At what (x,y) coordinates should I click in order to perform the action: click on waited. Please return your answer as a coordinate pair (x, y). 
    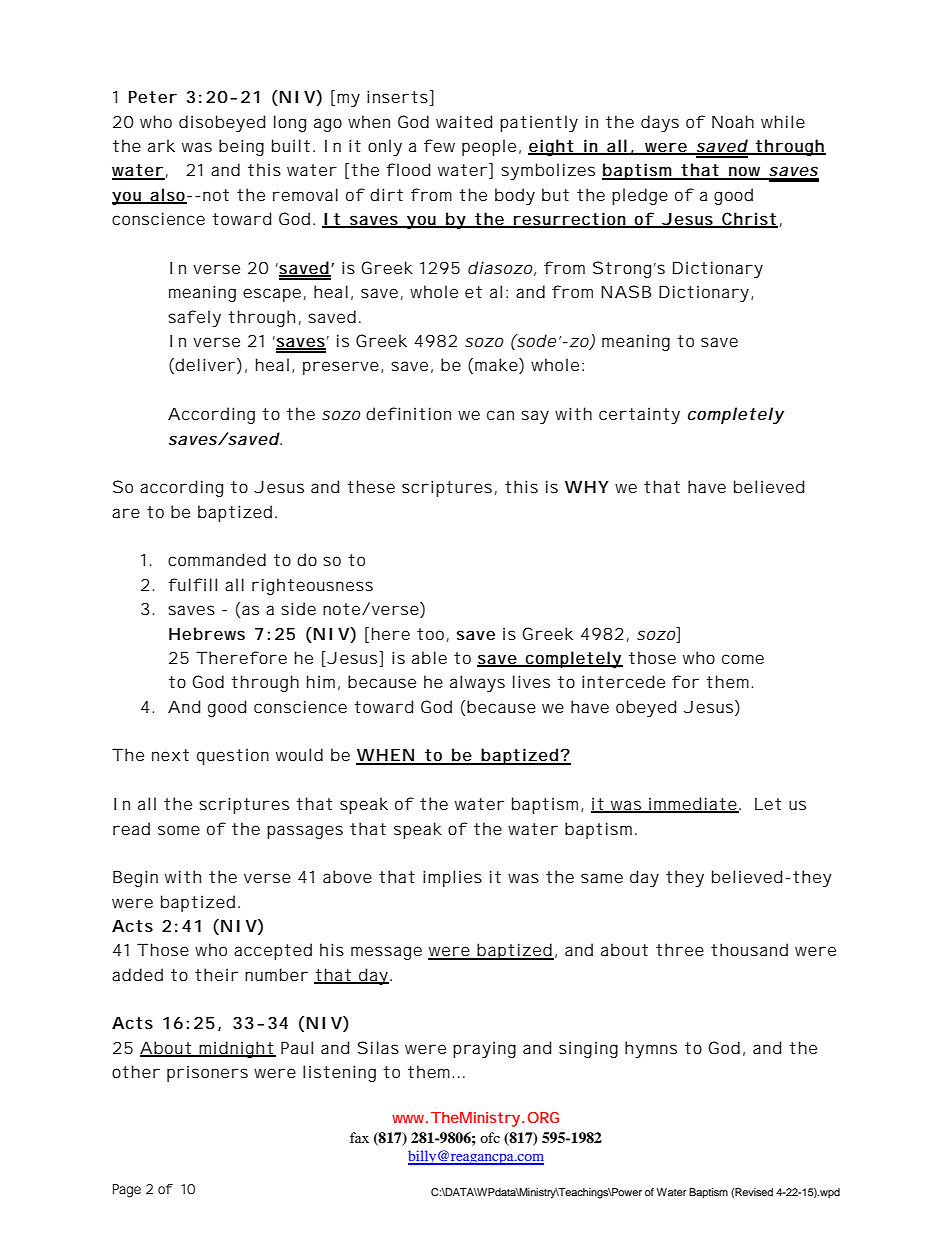
    Looking at the image, I should click on (464, 121).
